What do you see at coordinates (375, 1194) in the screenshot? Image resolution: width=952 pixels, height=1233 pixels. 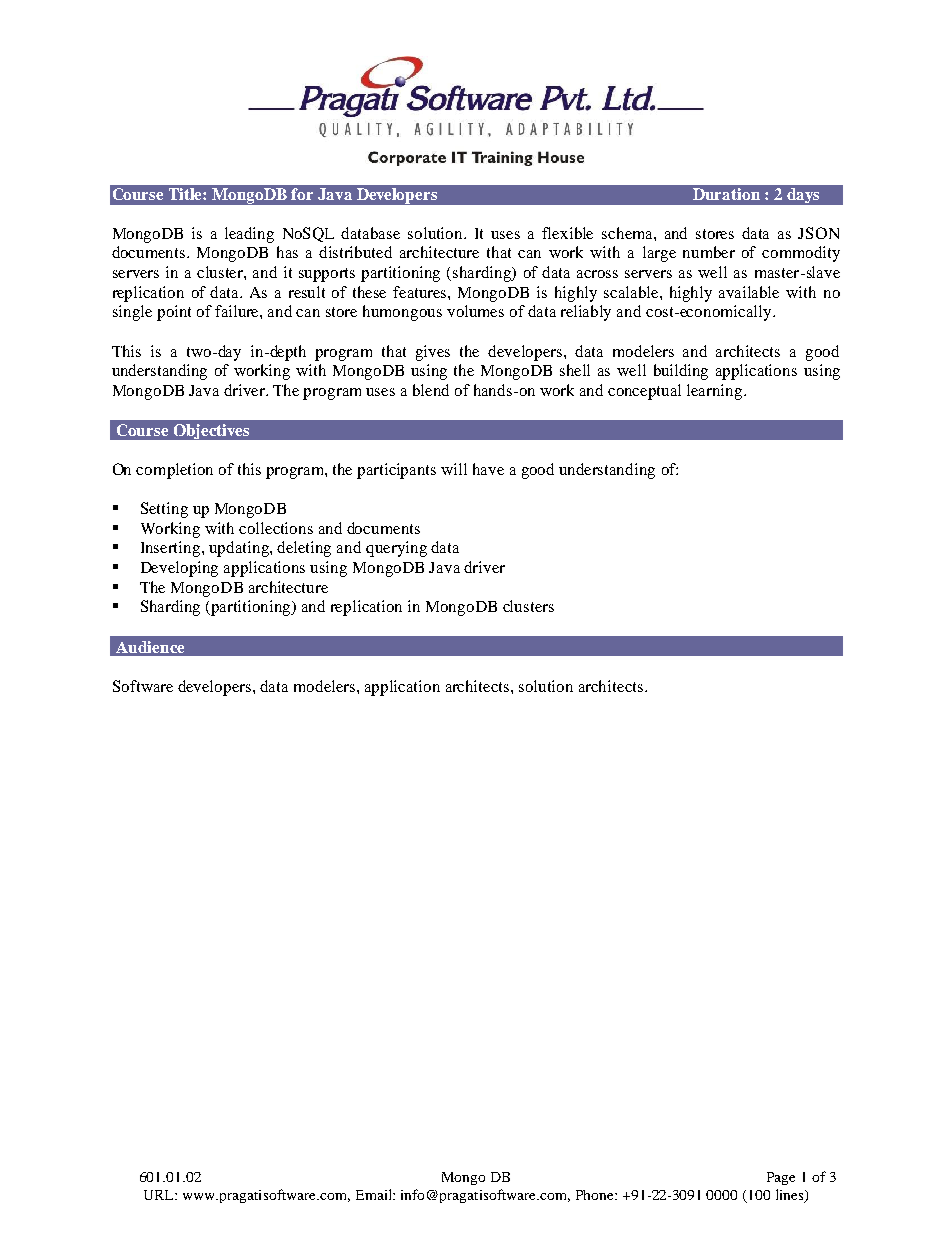 I see `Email` at bounding box center [375, 1194].
